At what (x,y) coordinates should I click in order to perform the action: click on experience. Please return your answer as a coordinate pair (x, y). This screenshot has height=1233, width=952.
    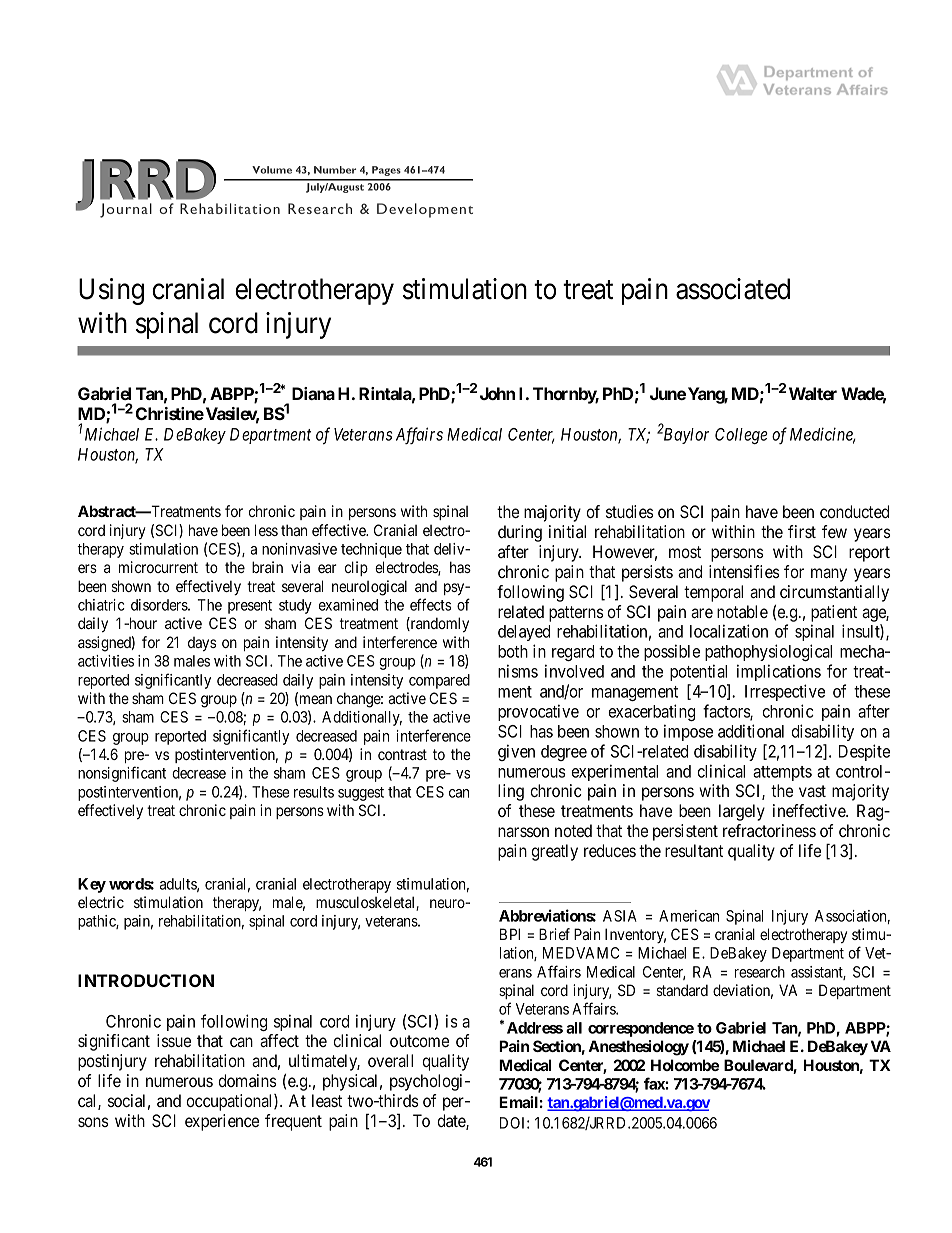
    Looking at the image, I should click on (222, 1122).
